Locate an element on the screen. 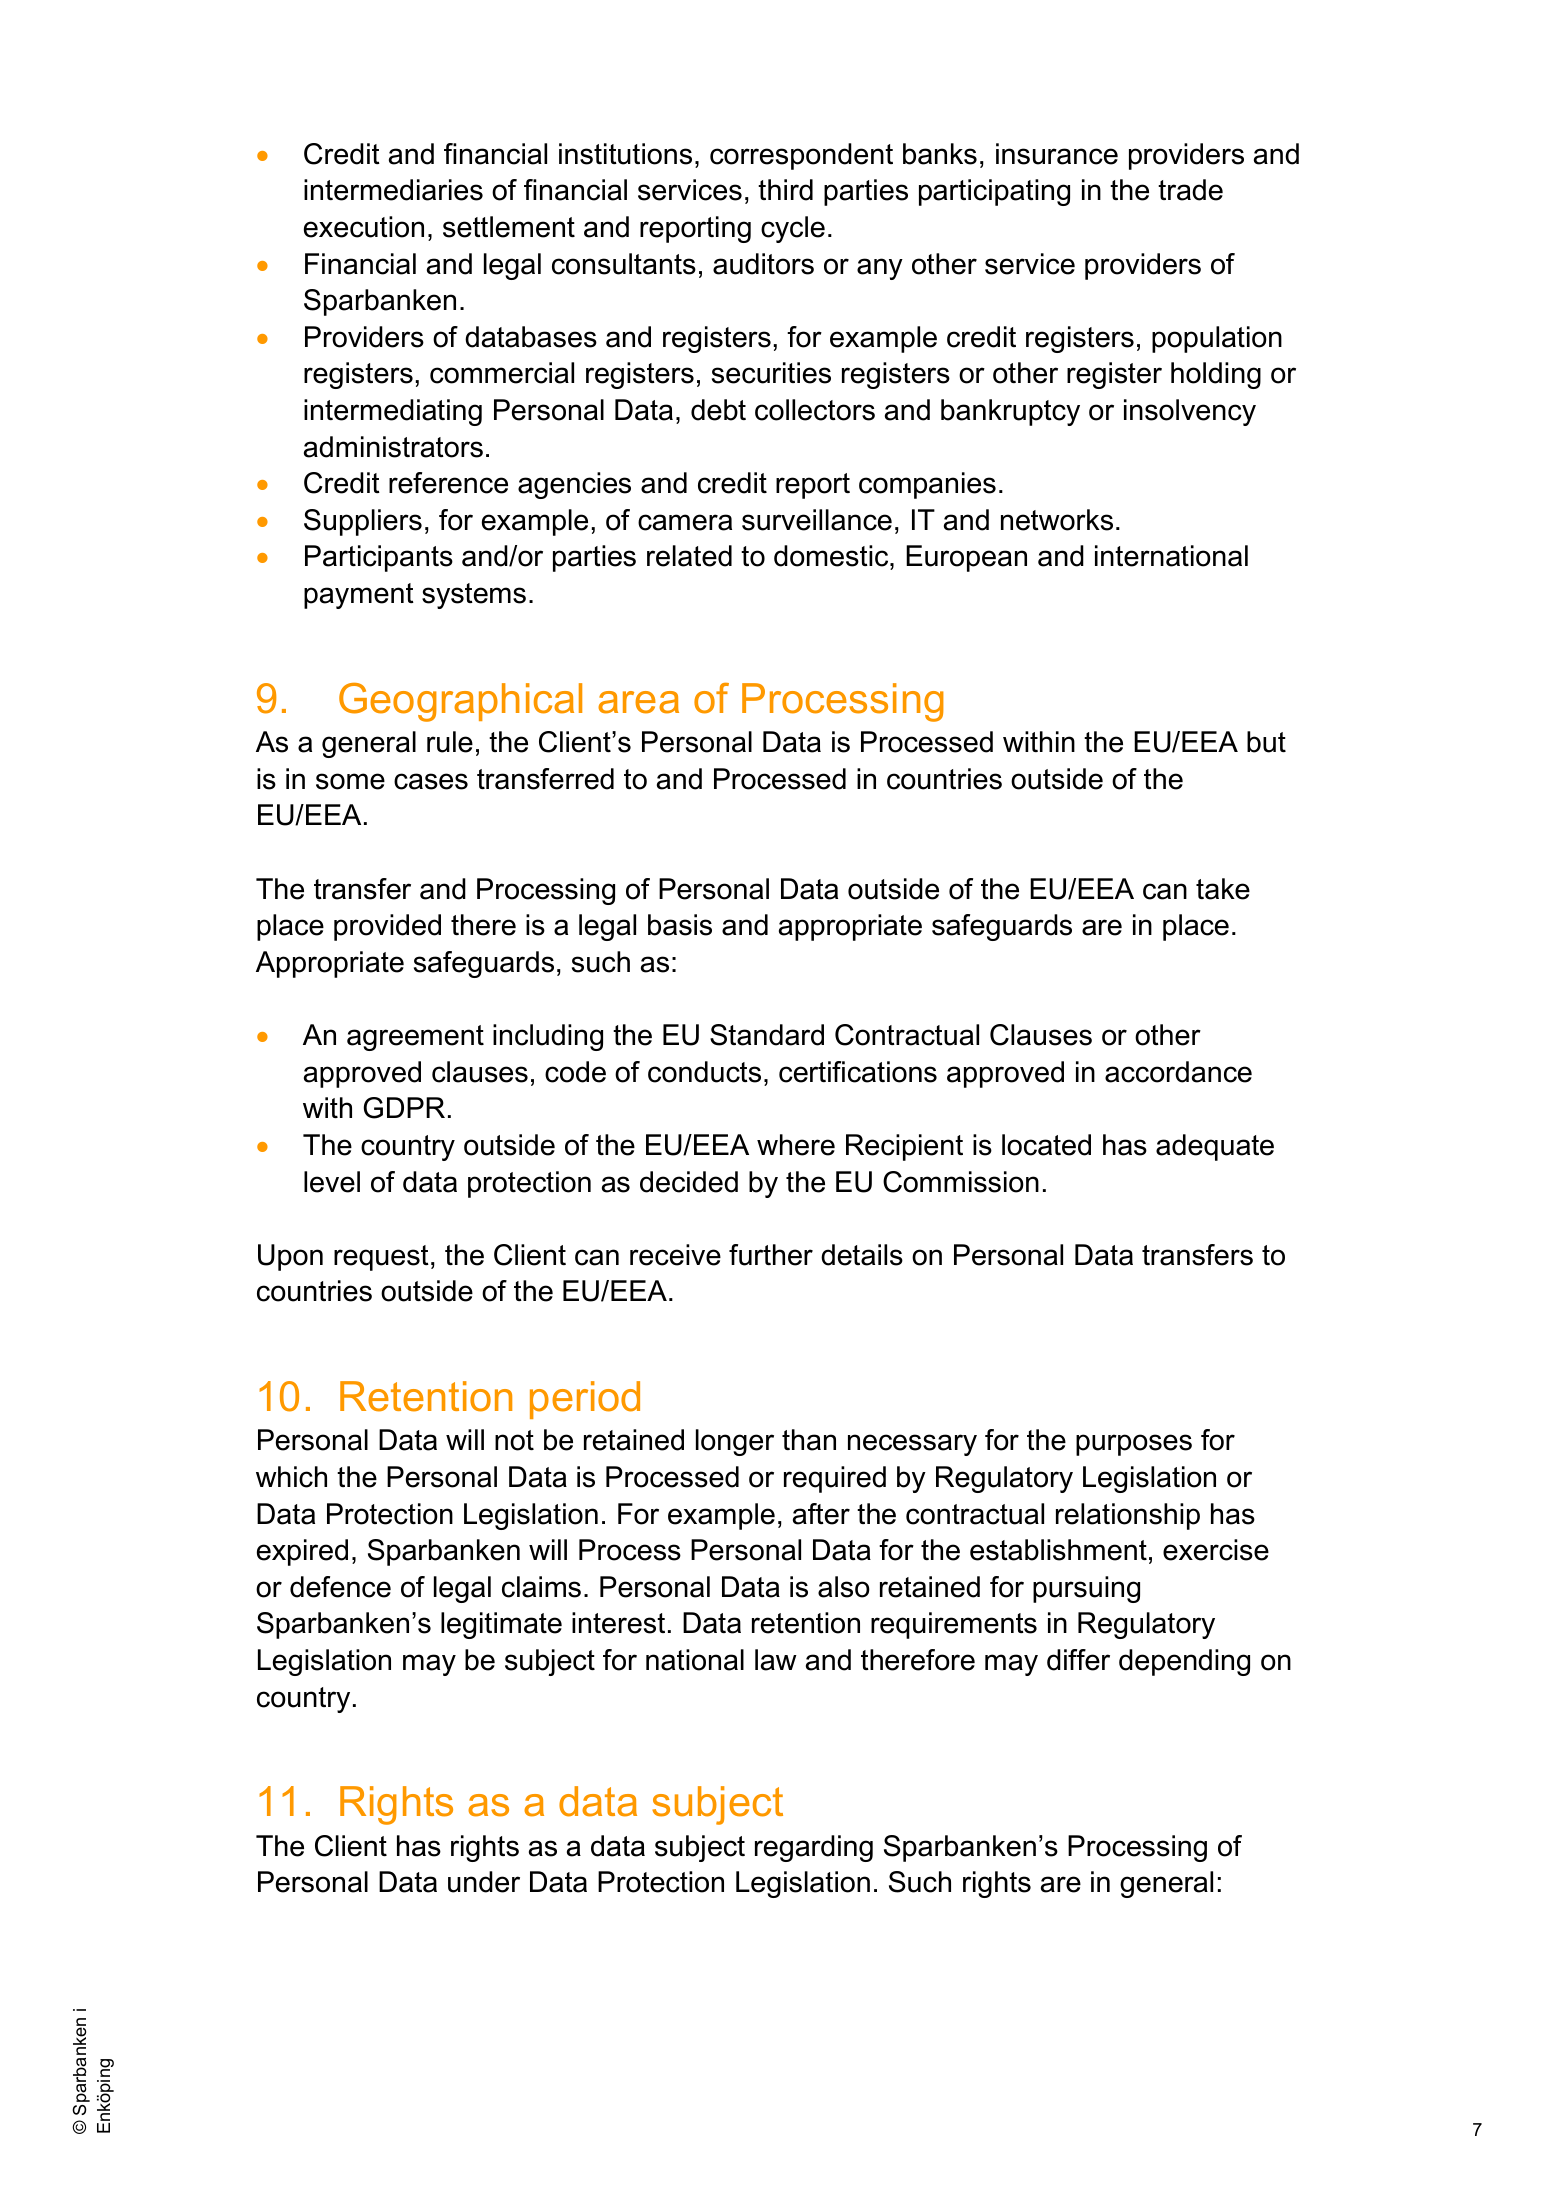 The image size is (1557, 2202). under is located at coordinates (484, 1882).
